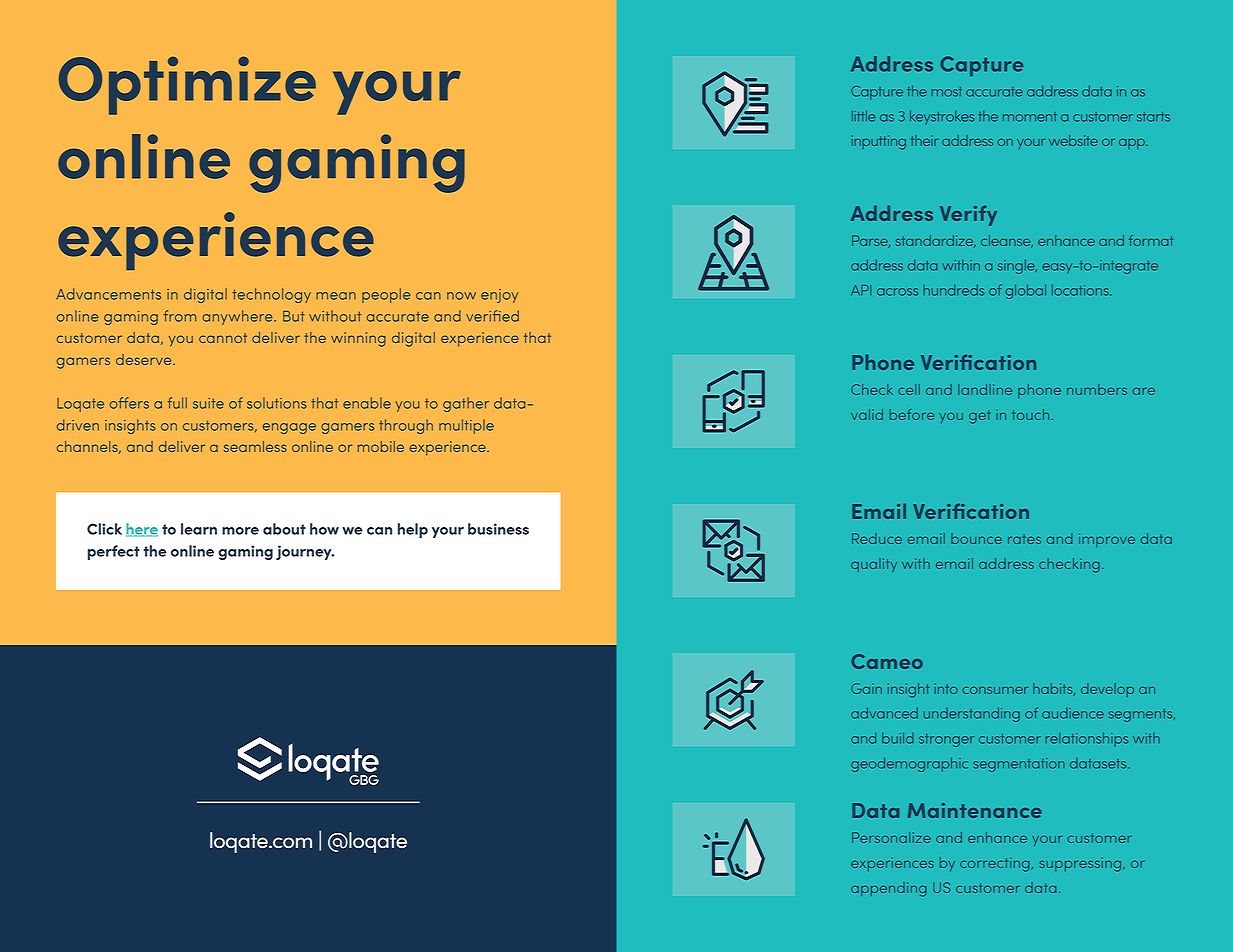 The width and height of the image is (1233, 952). What do you see at coordinates (887, 661) in the image?
I see `Cameo` at bounding box center [887, 661].
